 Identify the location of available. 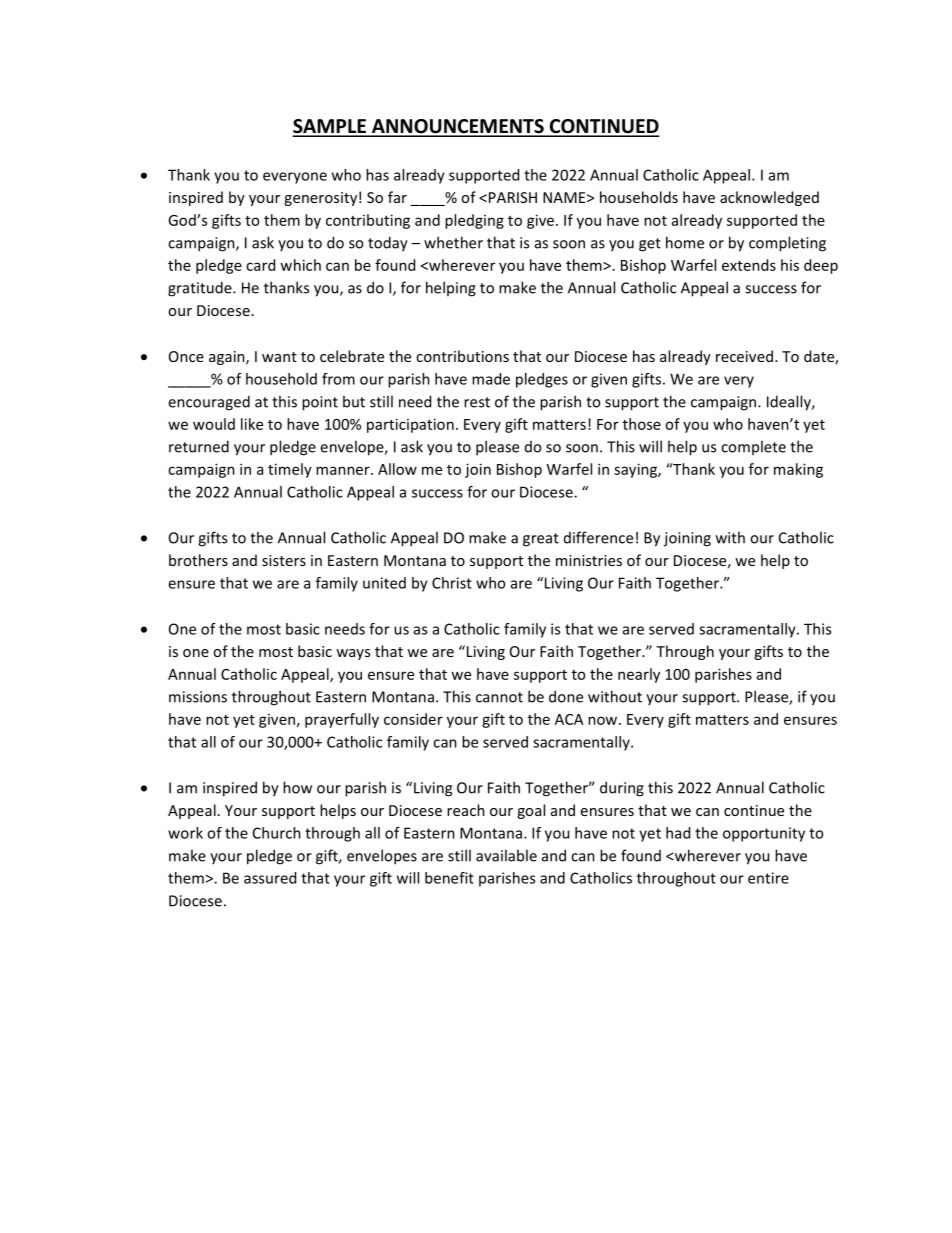
(506, 855).
